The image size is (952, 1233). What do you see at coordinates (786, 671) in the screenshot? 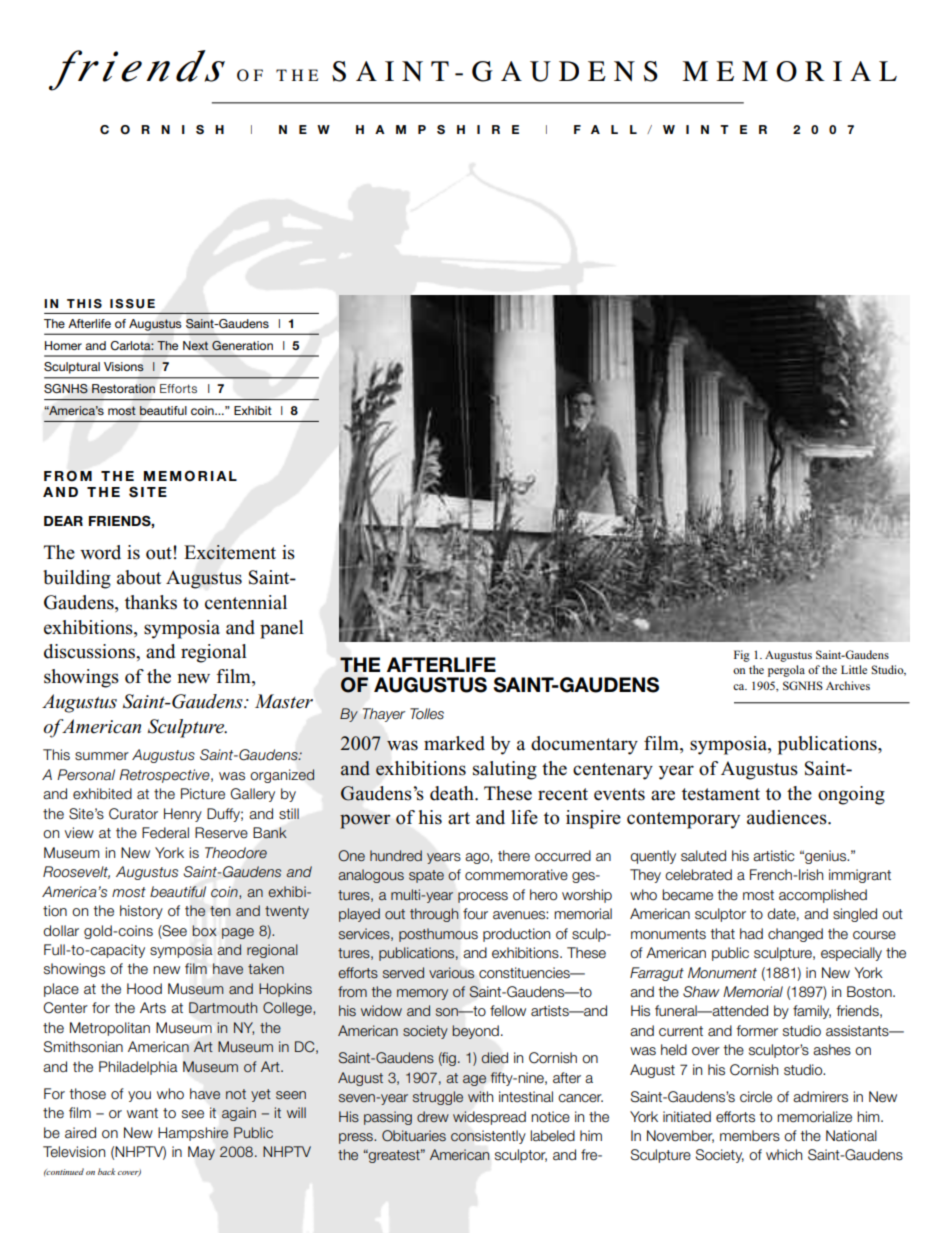
I see `pergola` at bounding box center [786, 671].
